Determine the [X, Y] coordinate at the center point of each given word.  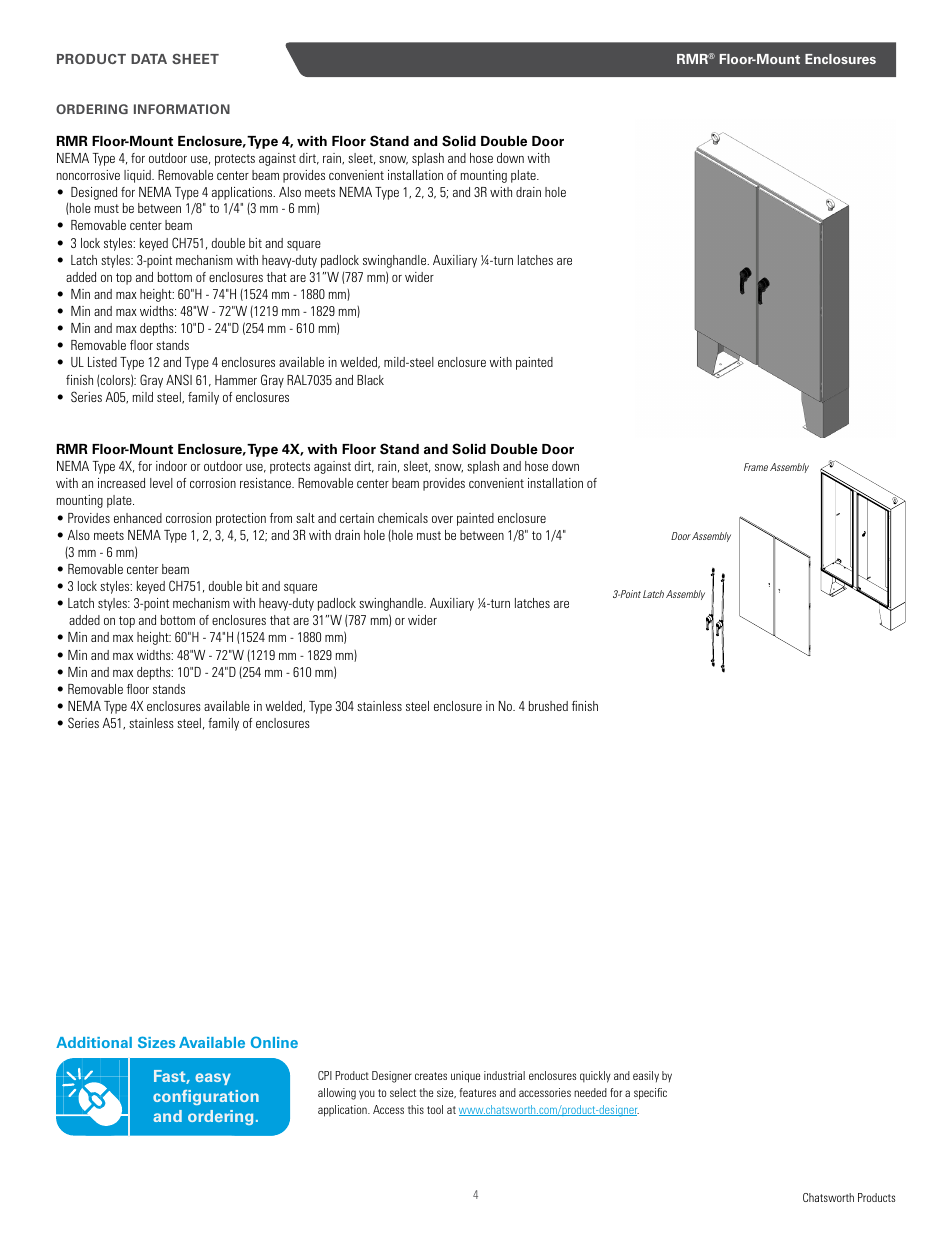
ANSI [179, 379]
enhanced [138, 518]
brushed [548, 706]
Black [370, 380]
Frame [756, 467]
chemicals [403, 518]
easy [213, 1079]
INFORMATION [182, 109]
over [442, 519]
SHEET [195, 59]
